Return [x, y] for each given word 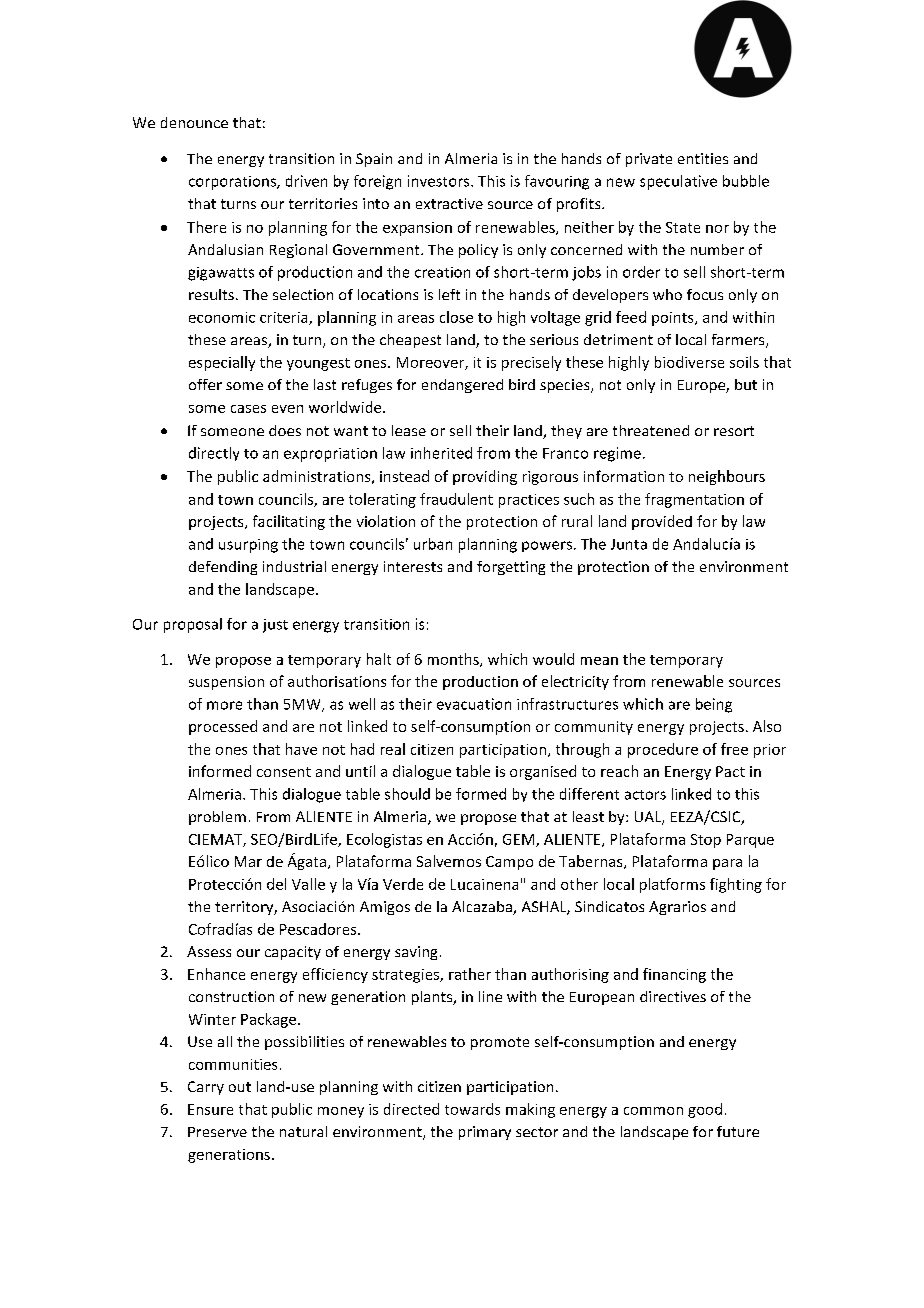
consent [284, 772]
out [240, 1087]
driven [306, 181]
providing [485, 477]
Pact [730, 771]
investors [440, 181]
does [285, 430]
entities [703, 158]
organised [543, 772]
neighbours [727, 477]
